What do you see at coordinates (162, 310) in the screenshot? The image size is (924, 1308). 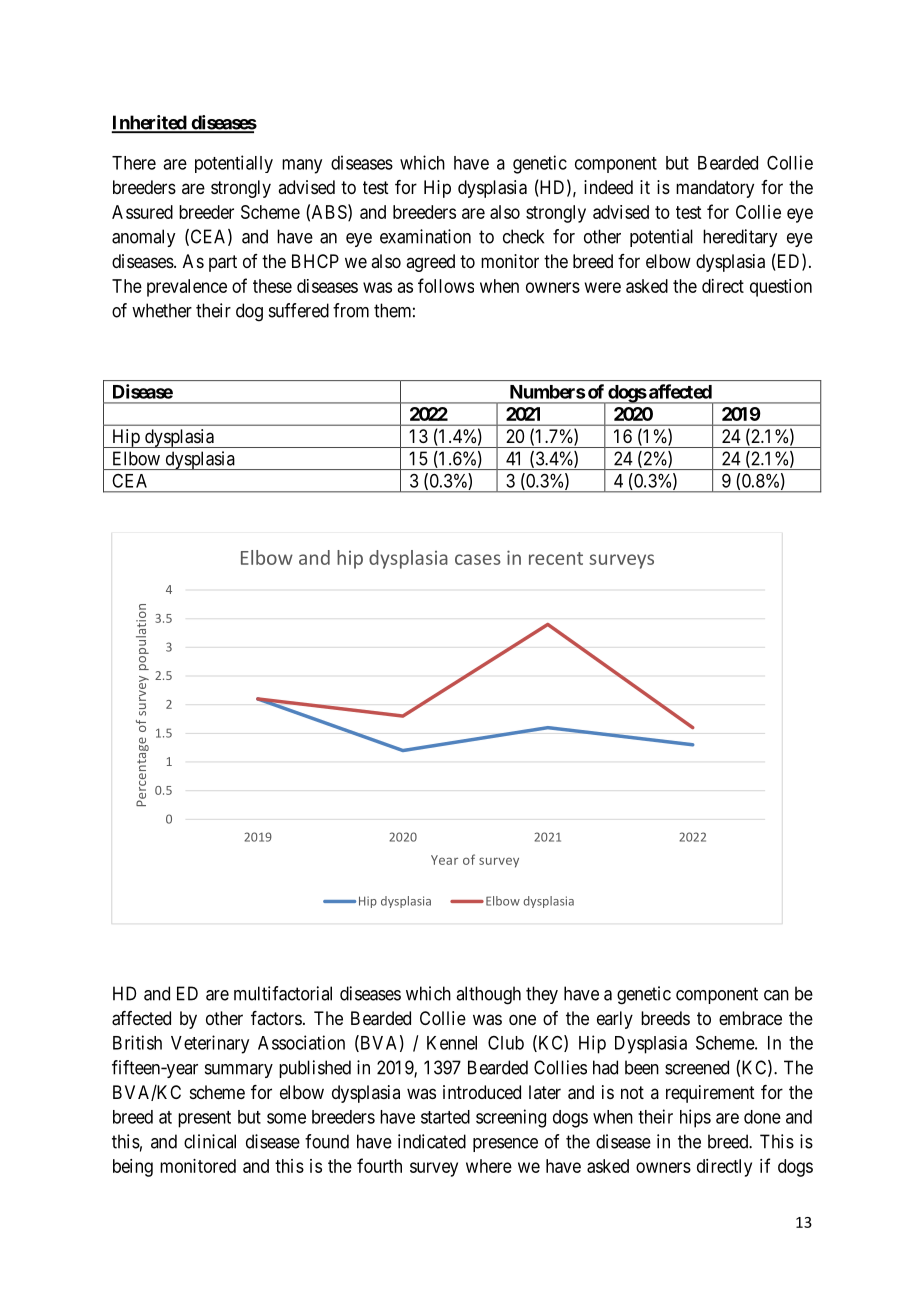 I see `whether` at bounding box center [162, 310].
